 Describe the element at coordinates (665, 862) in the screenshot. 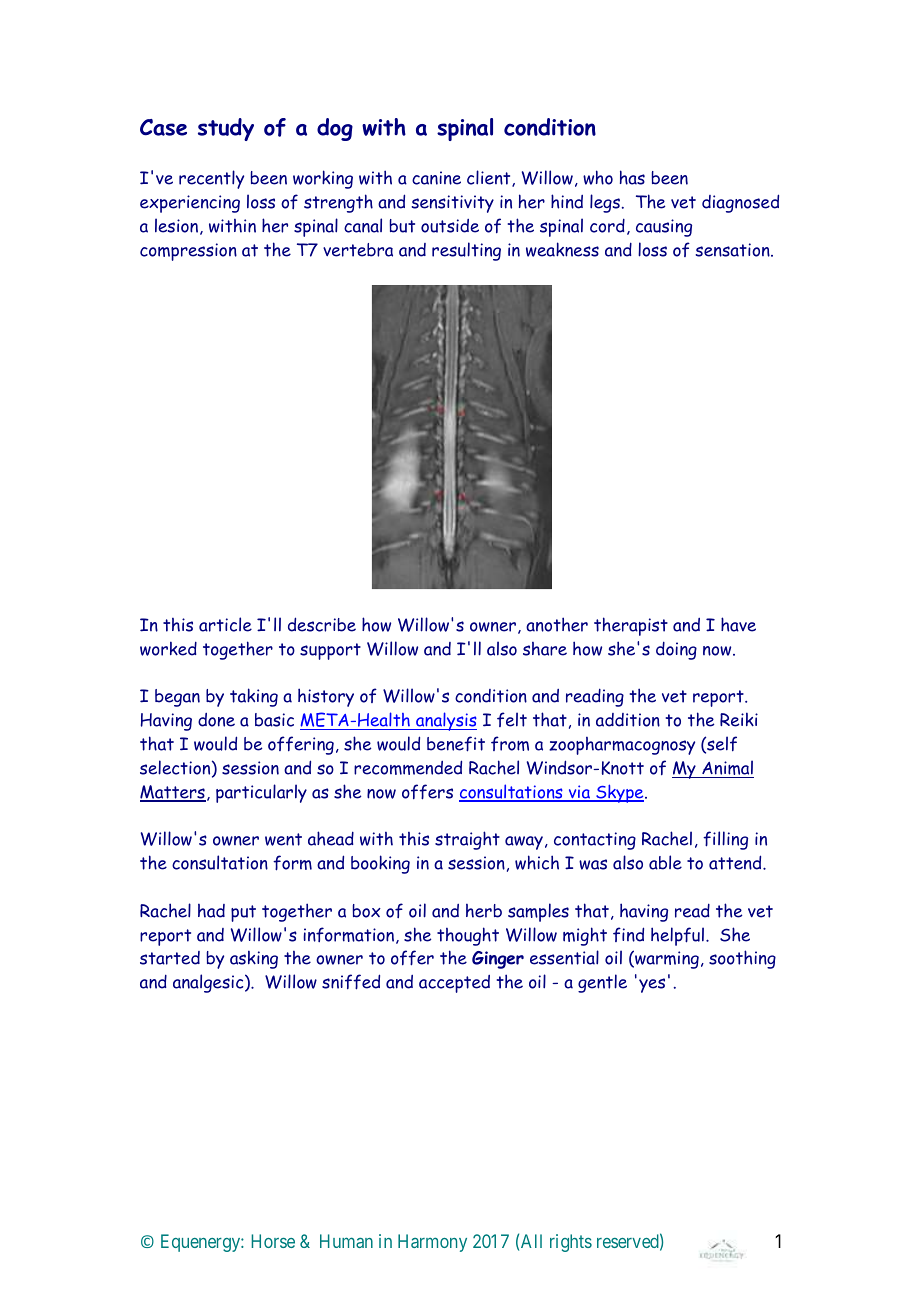

I see `able` at that location.
